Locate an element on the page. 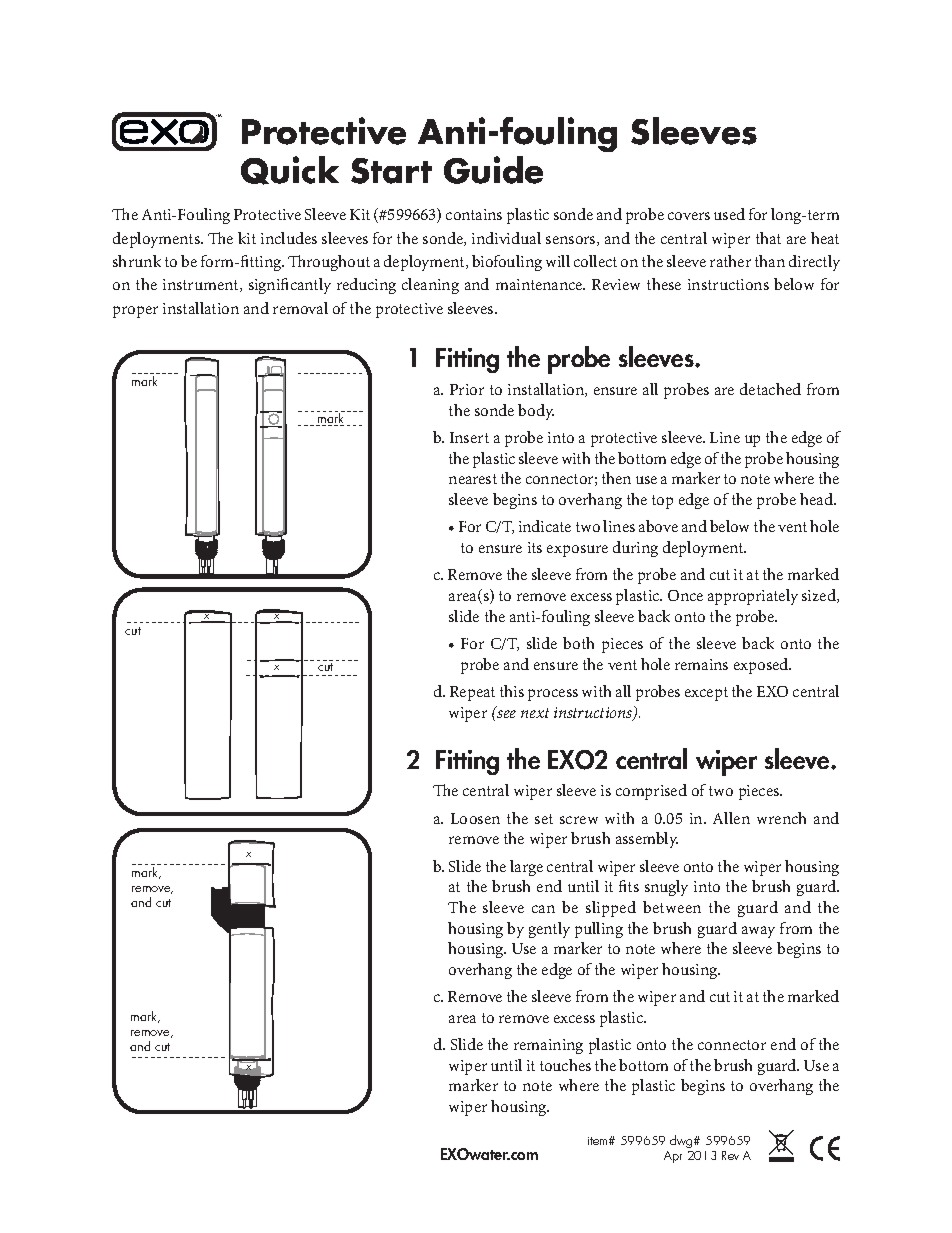  Quick is located at coordinates (290, 170).
